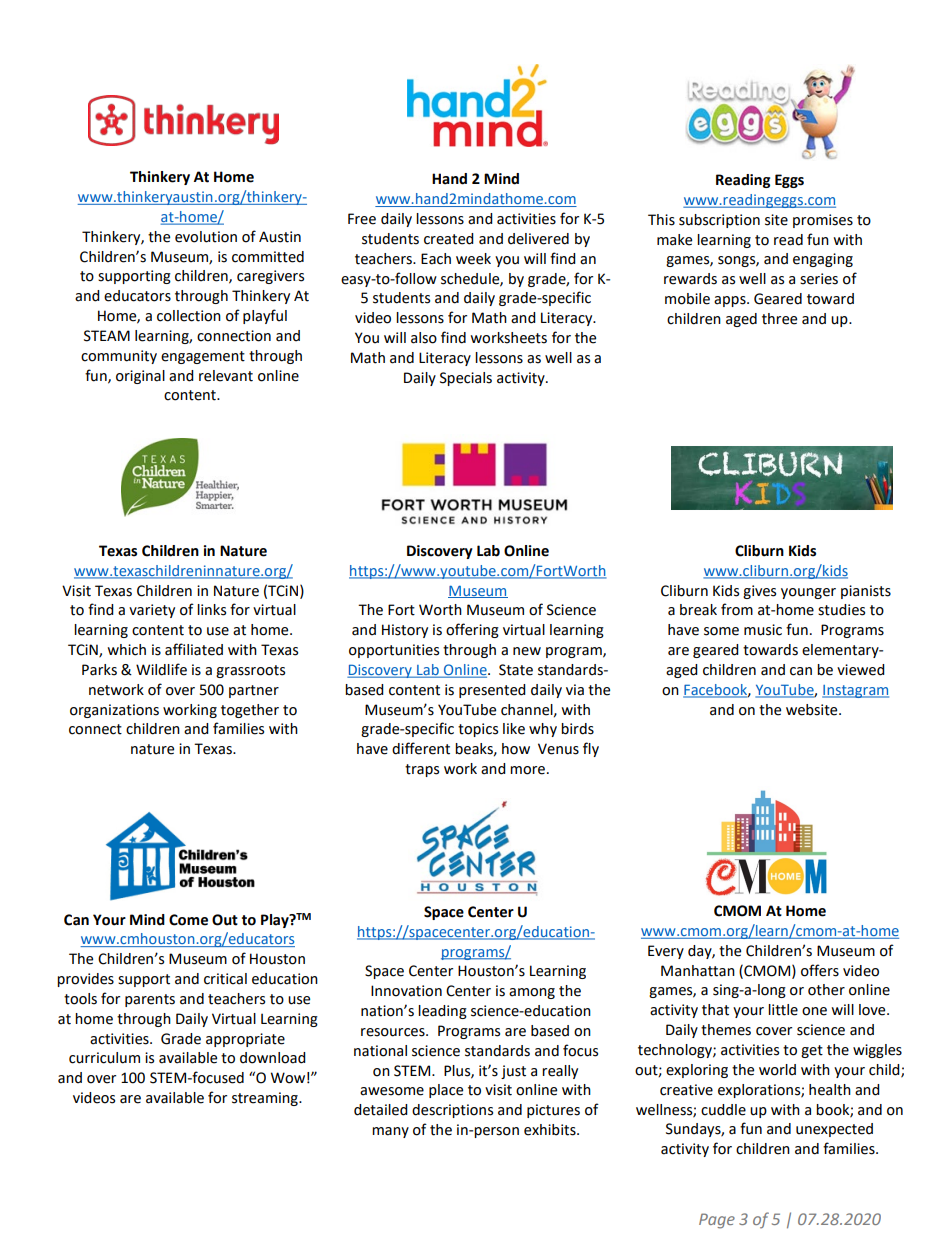  I want to click on week, so click(473, 259).
